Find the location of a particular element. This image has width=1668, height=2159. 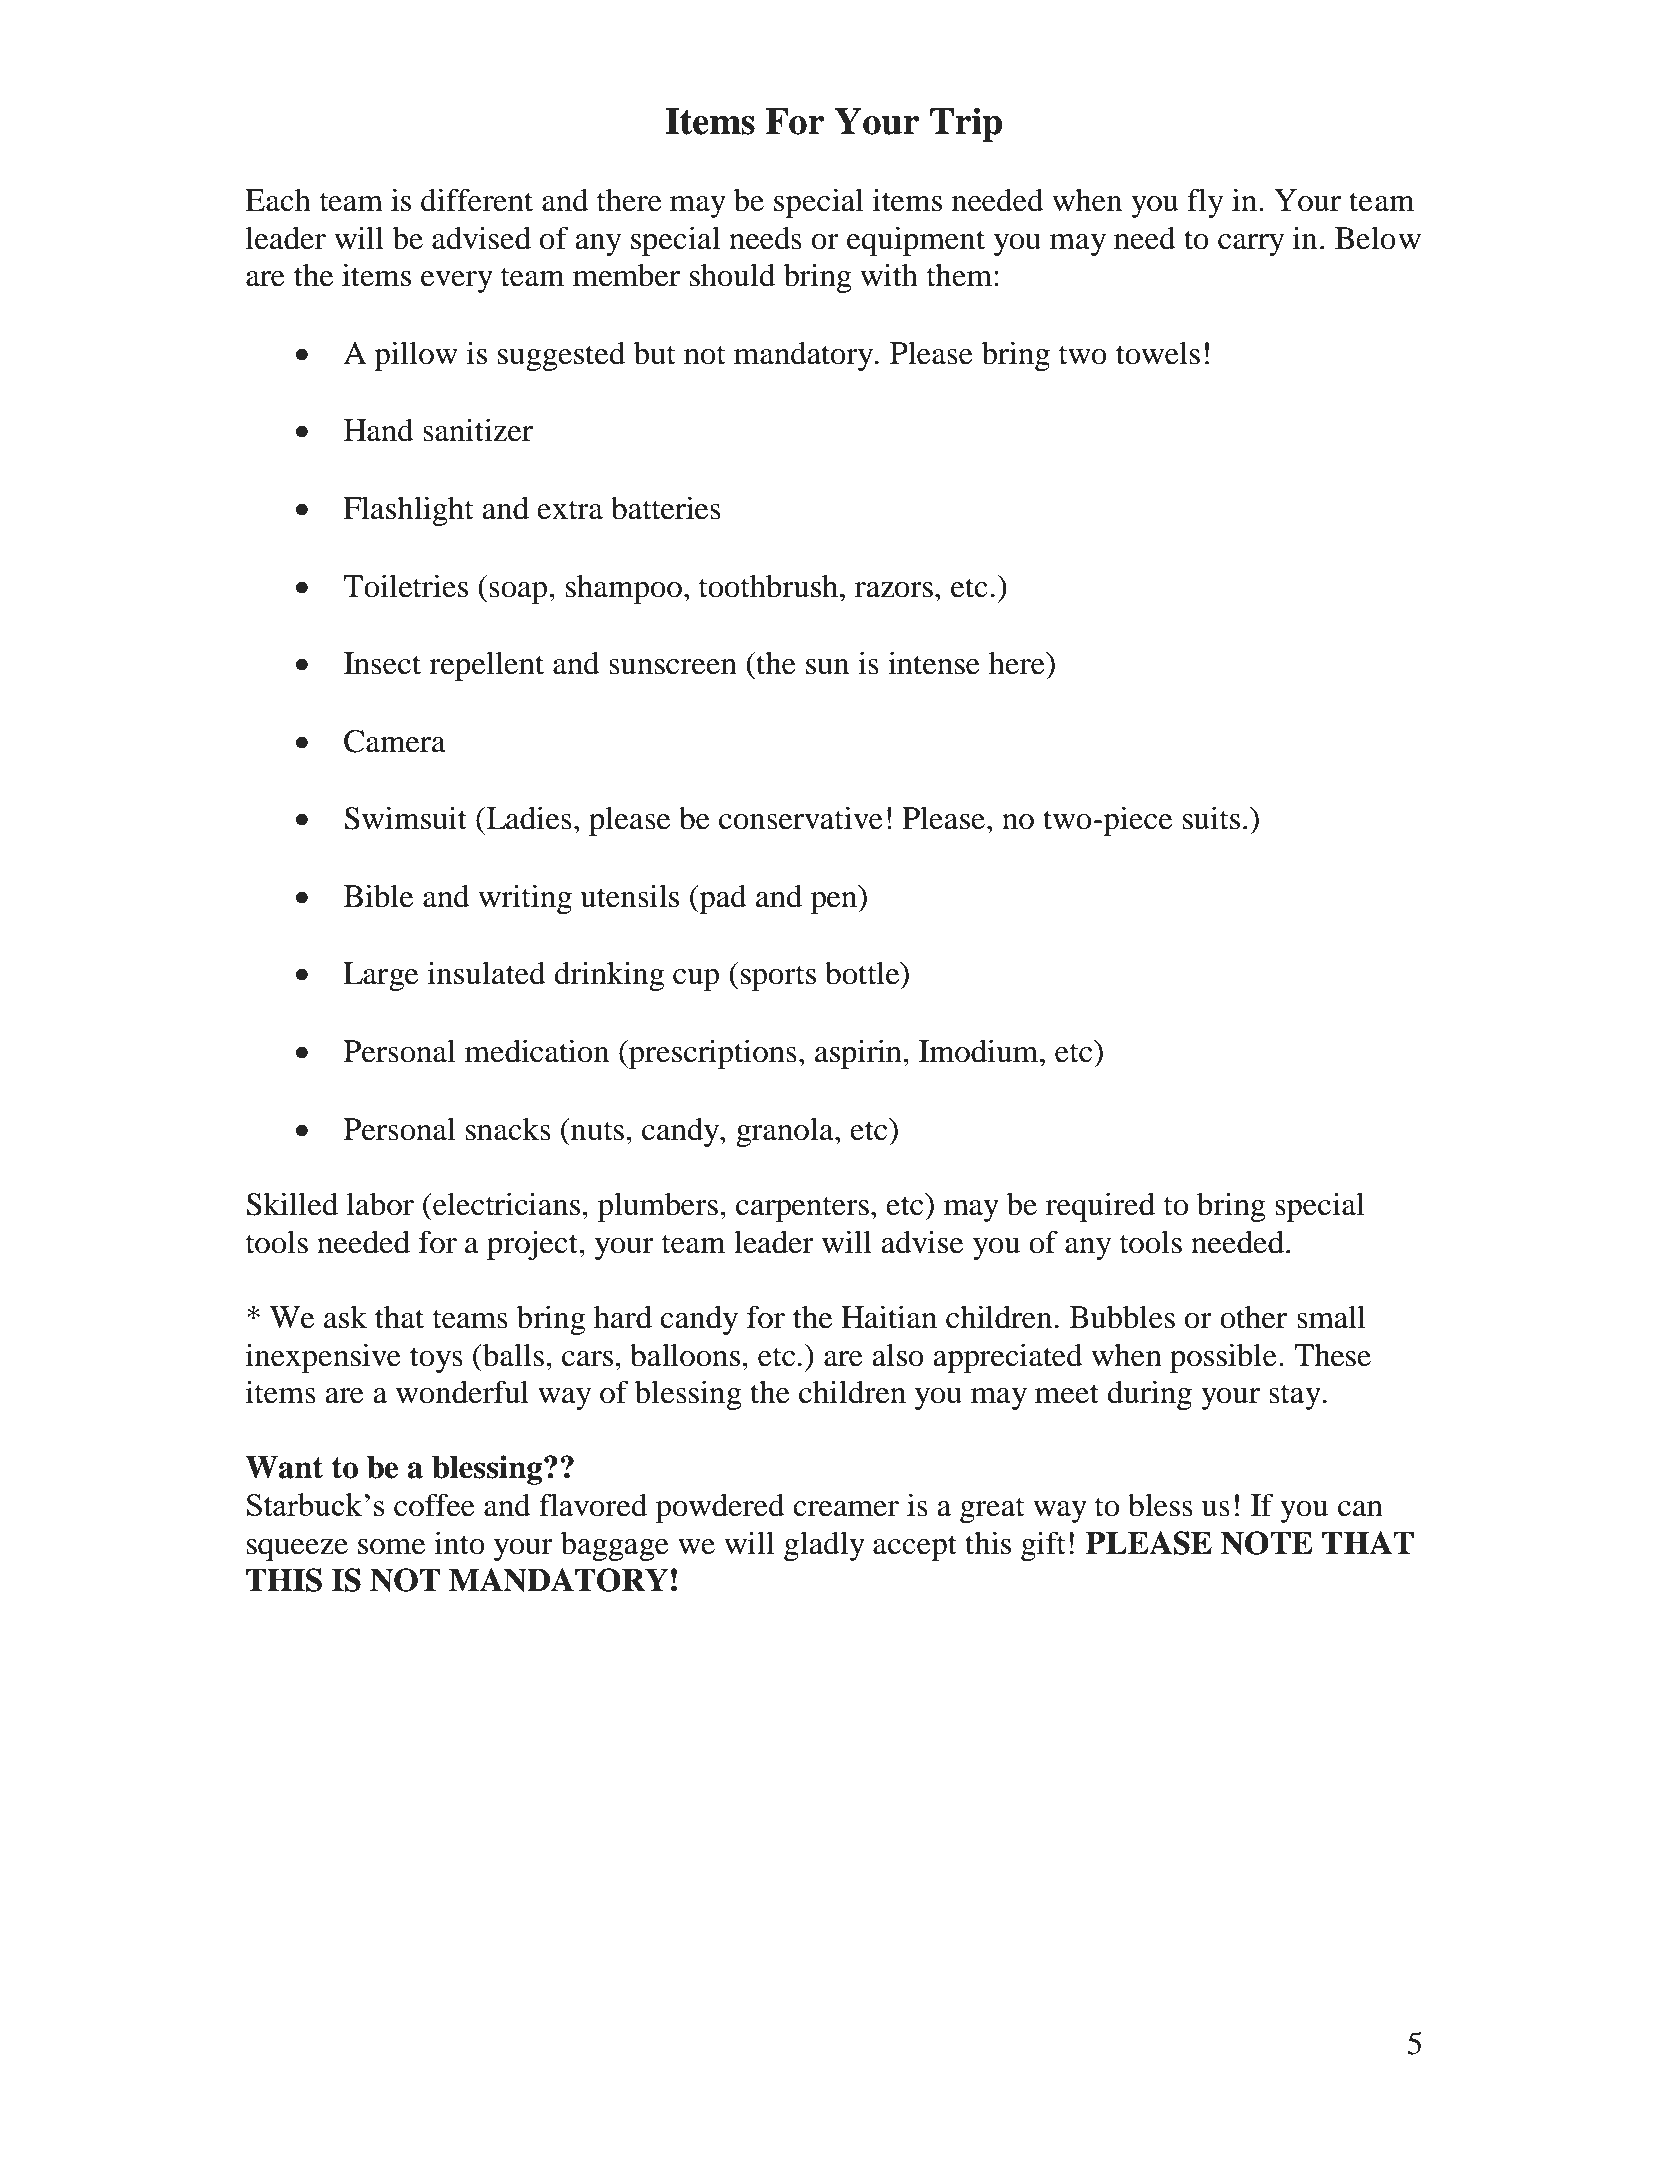

aspirin is located at coordinates (859, 1054).
